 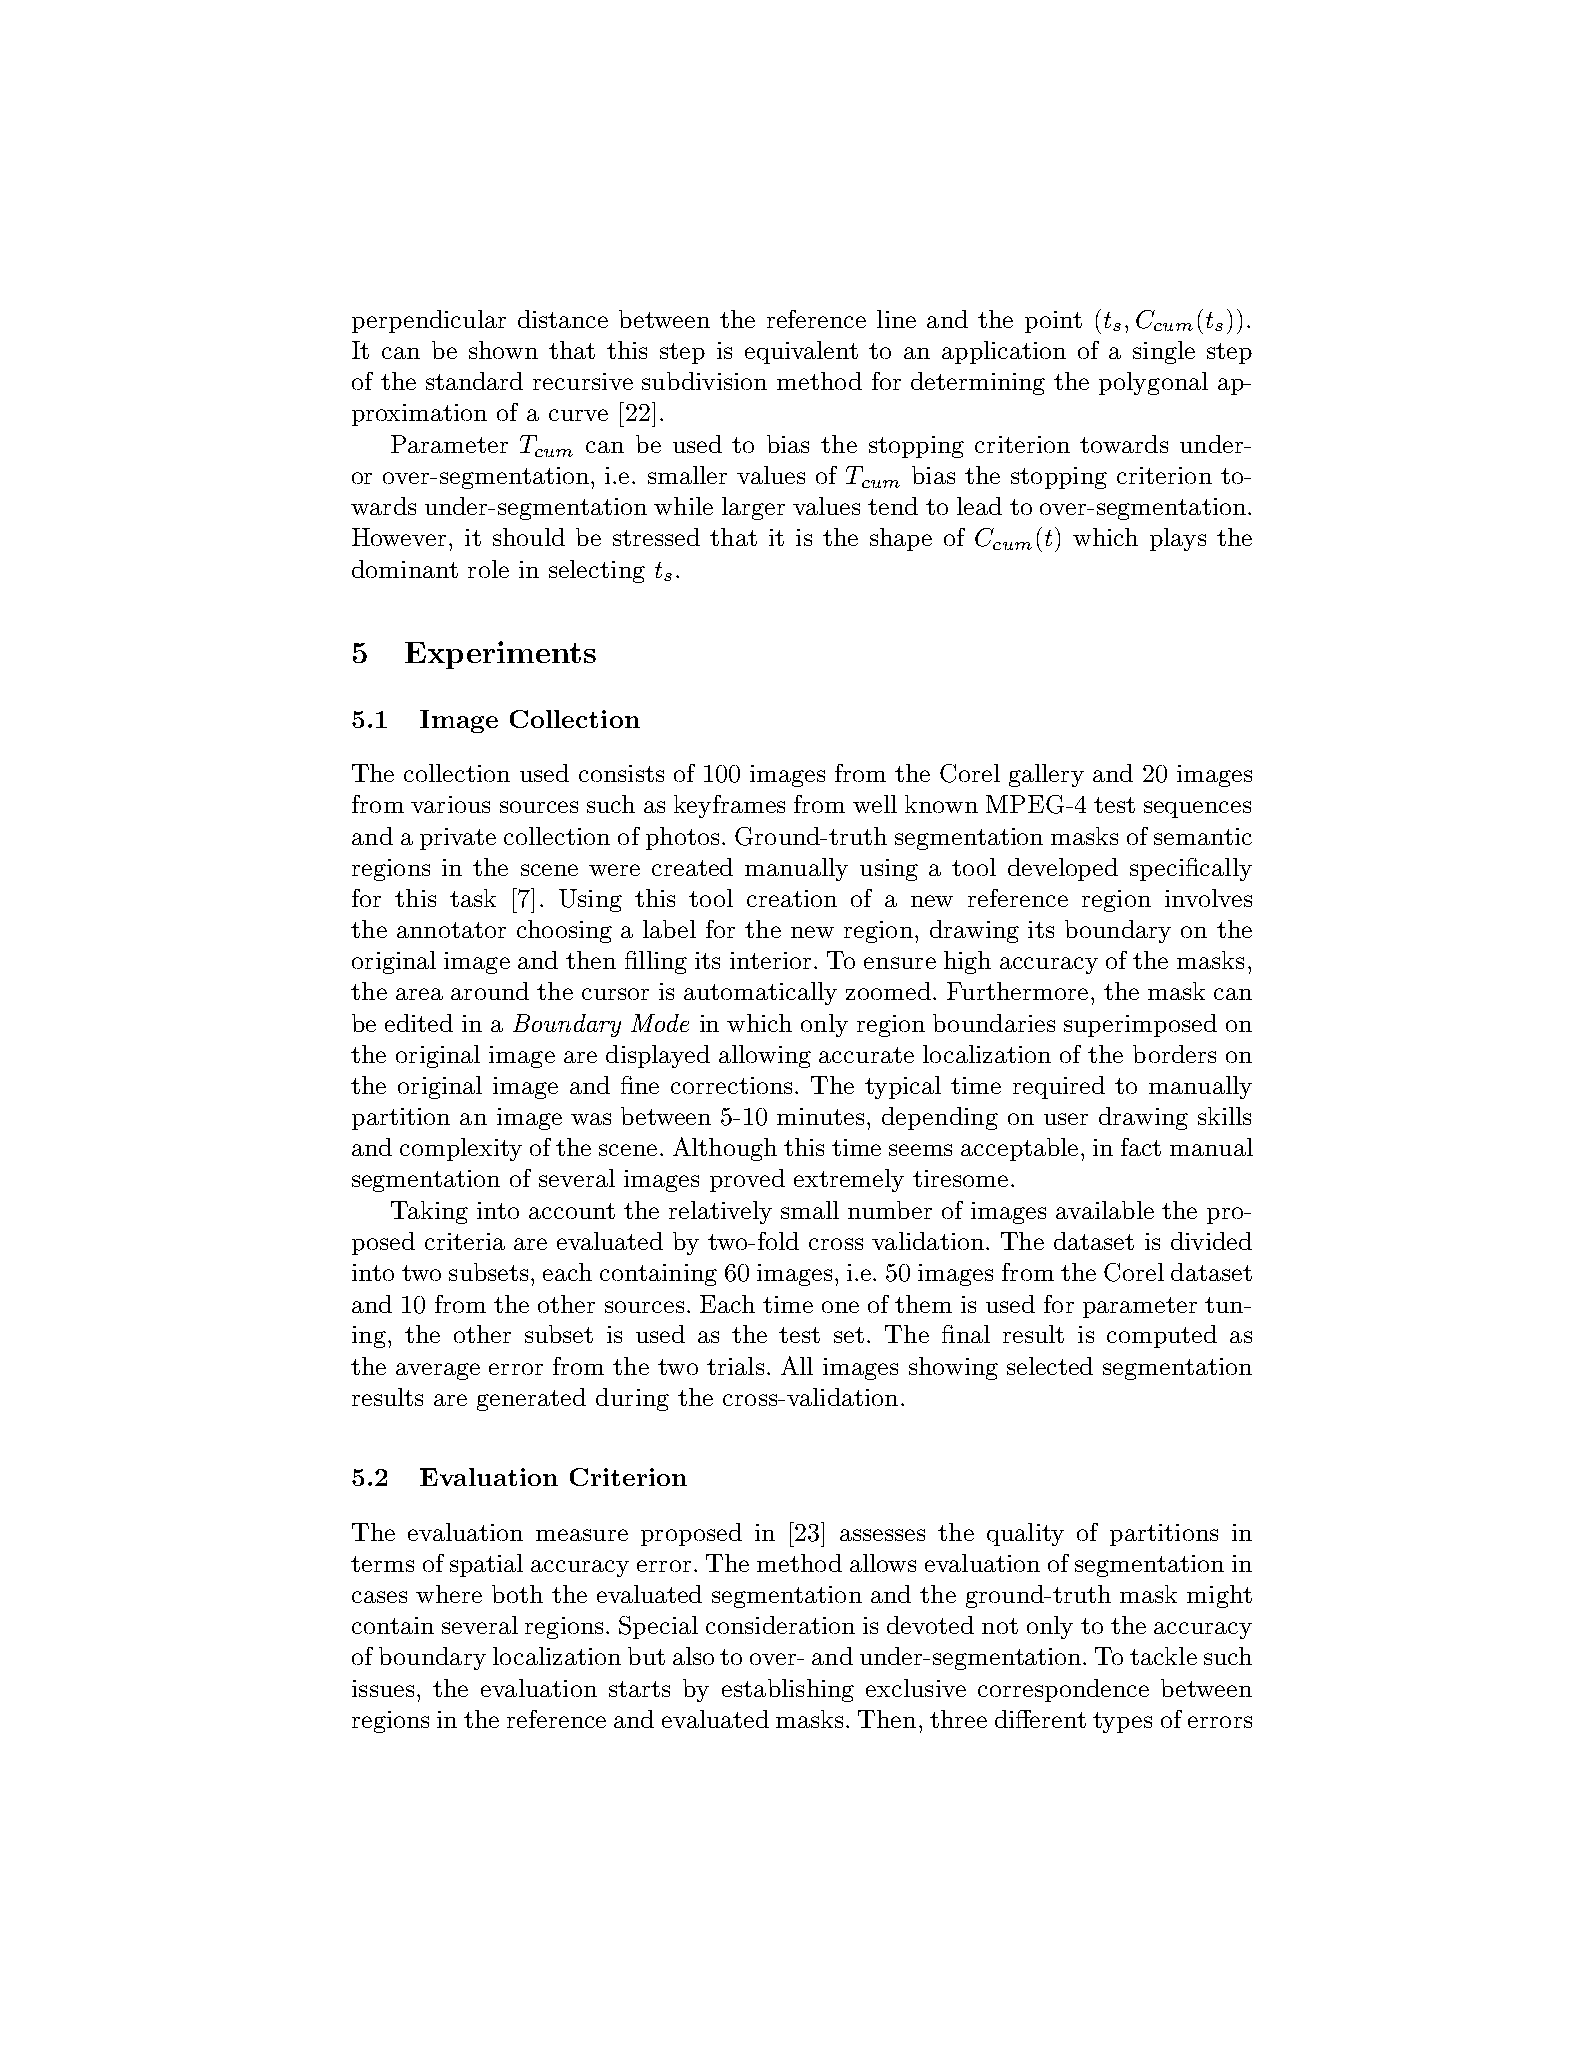 What do you see at coordinates (383, 1688) in the screenshot?
I see `issues` at bounding box center [383, 1688].
